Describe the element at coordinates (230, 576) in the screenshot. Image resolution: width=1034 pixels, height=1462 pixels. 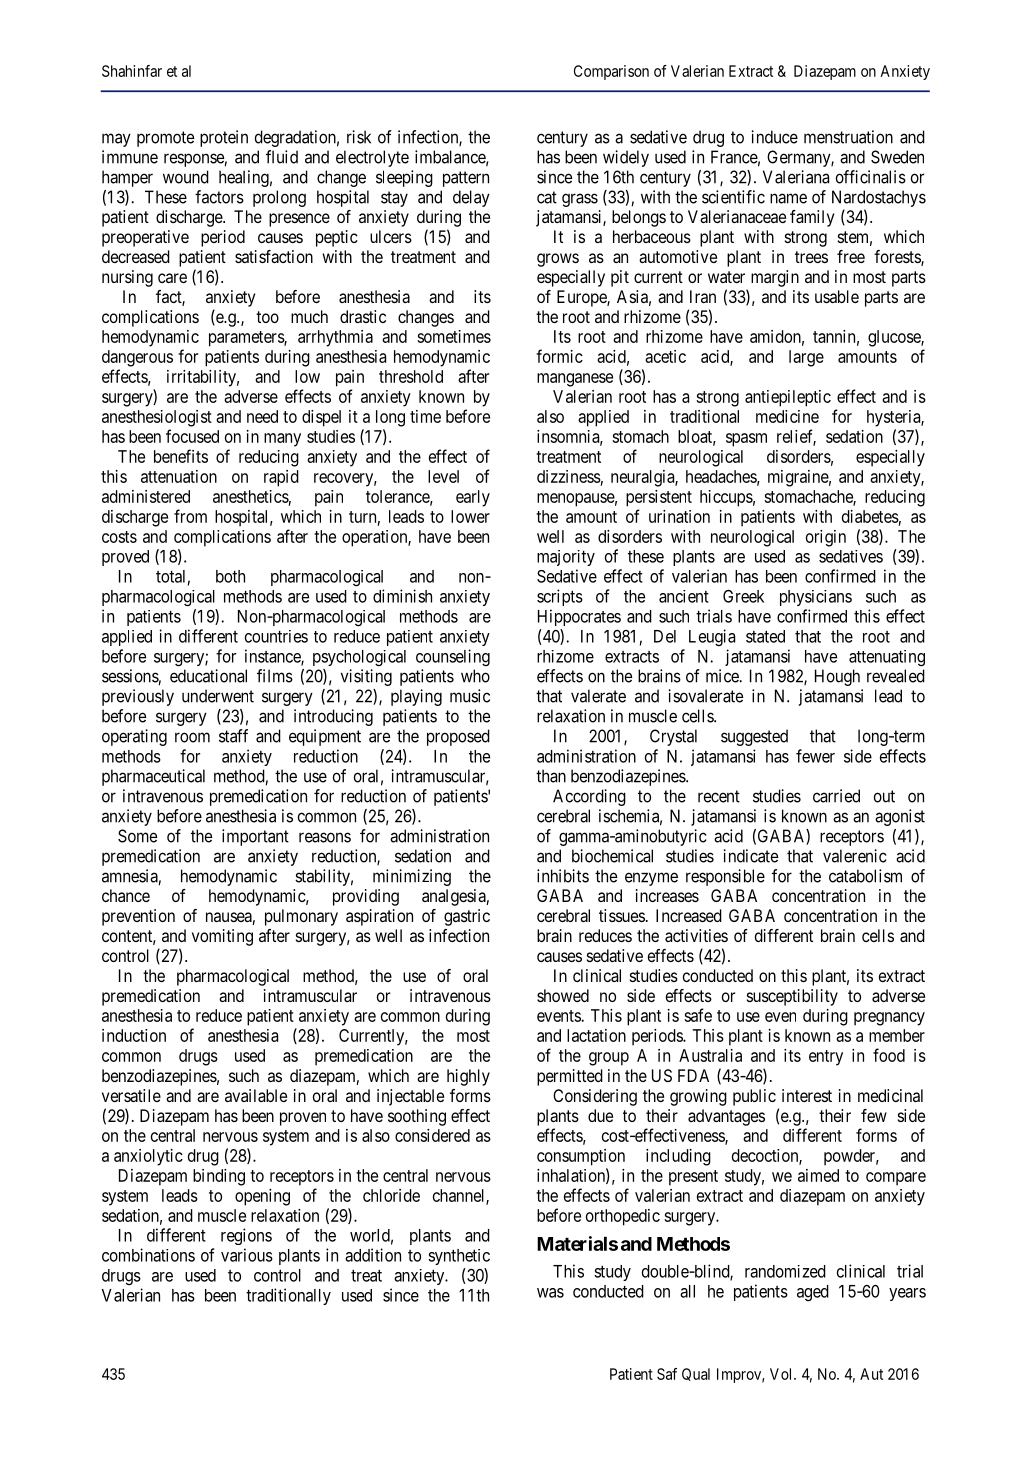
I see `both` at that location.
